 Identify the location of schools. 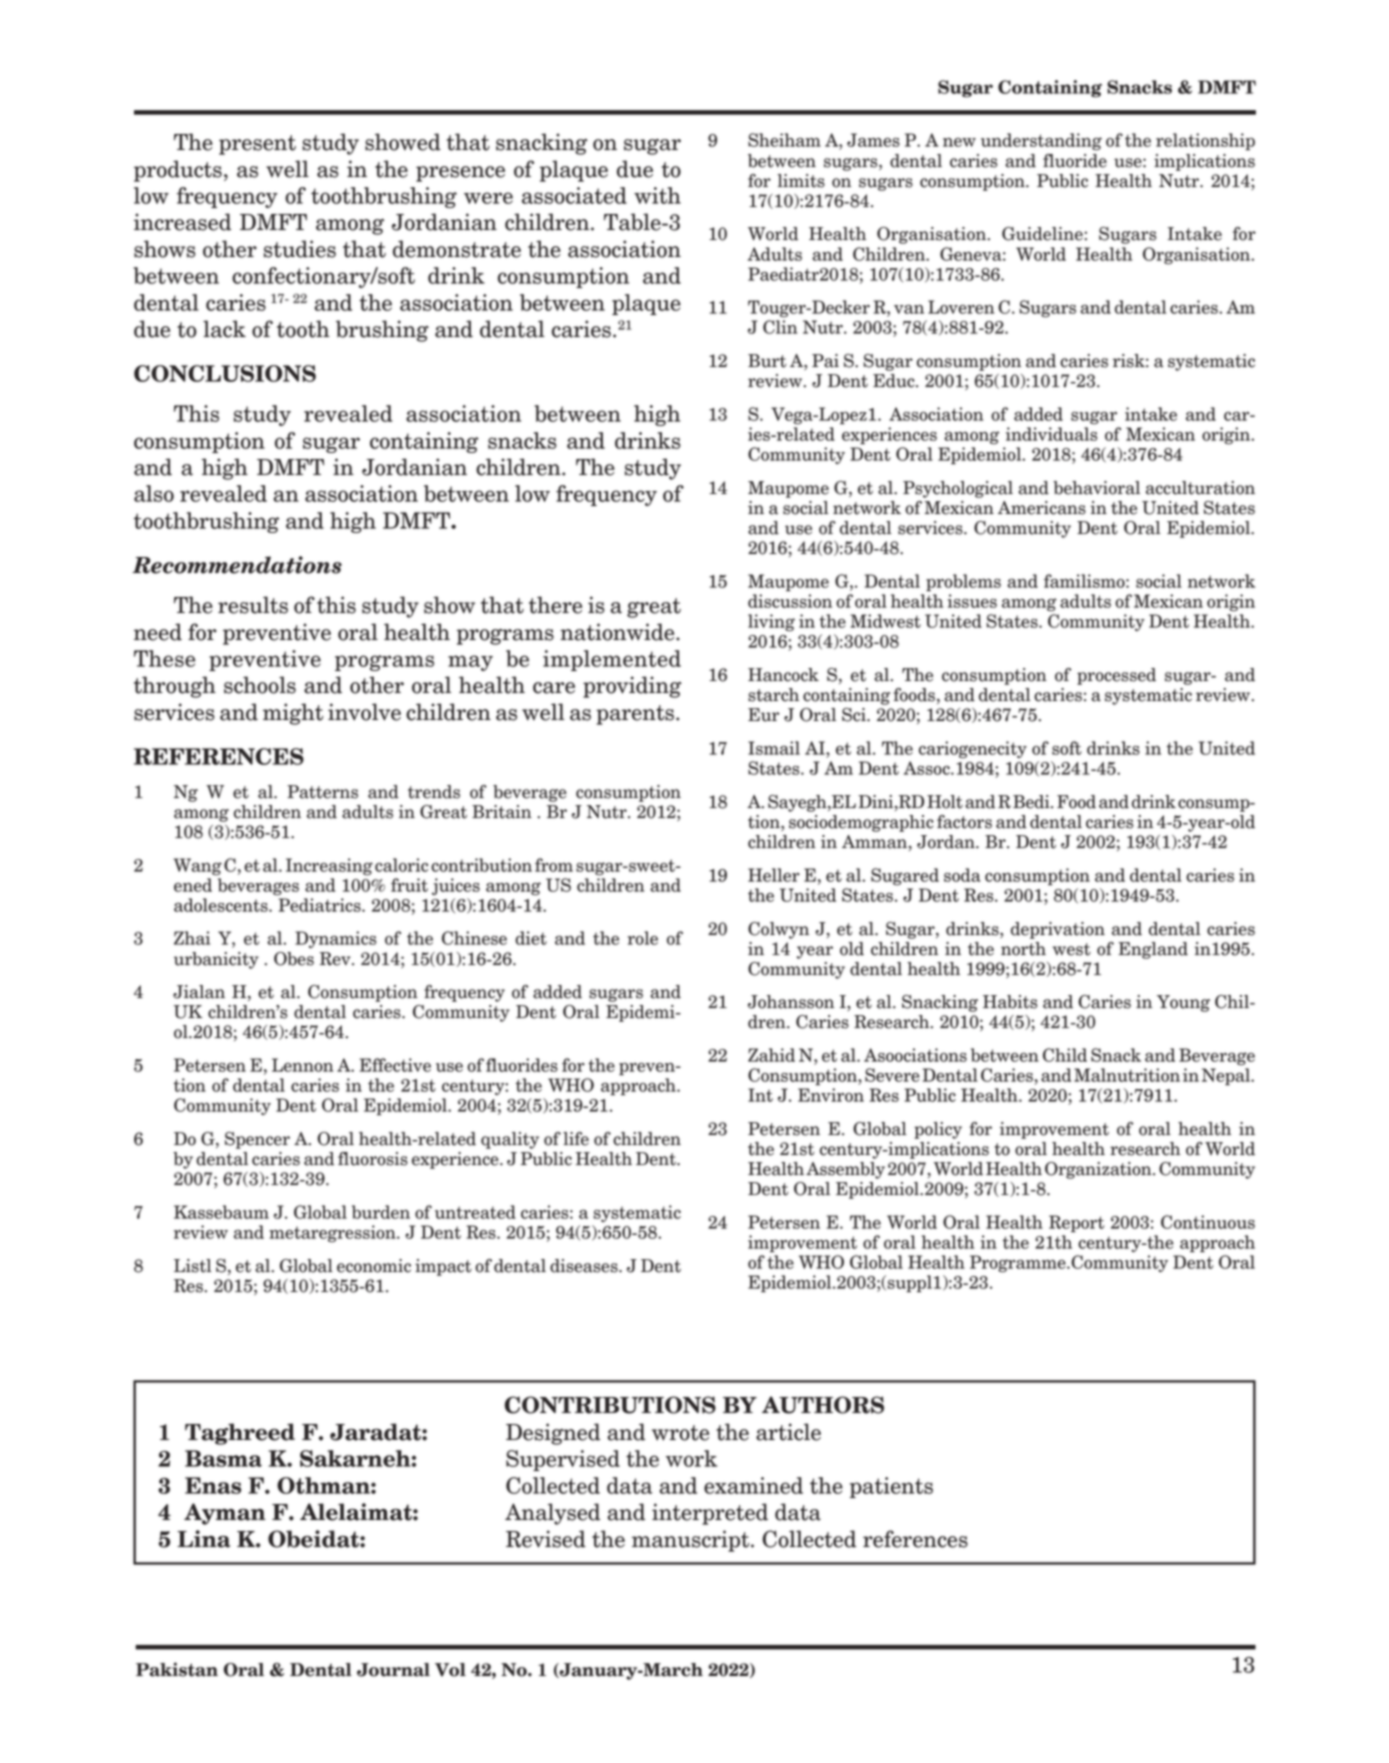
(260, 685).
